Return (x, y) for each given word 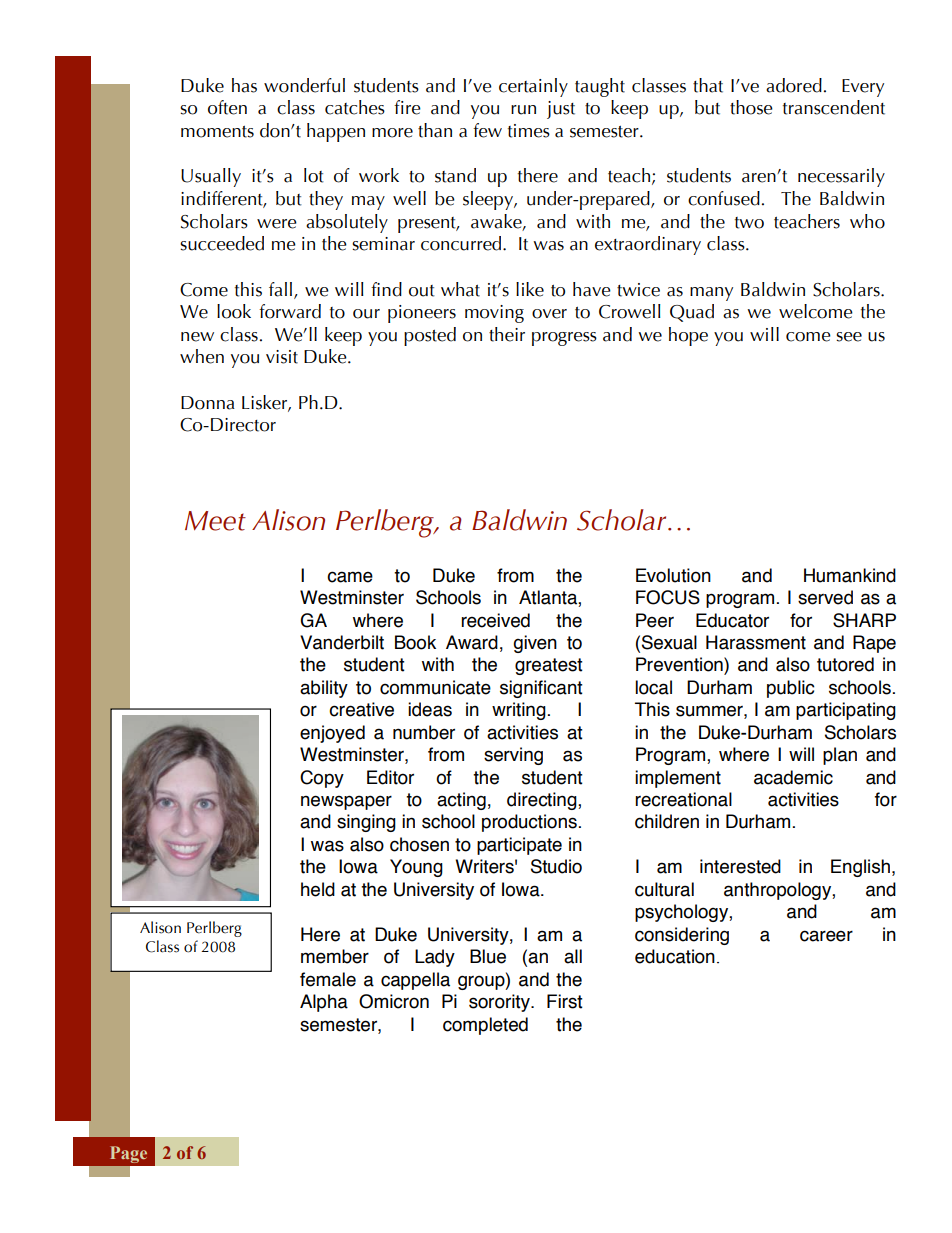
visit (282, 357)
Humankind (850, 575)
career (826, 936)
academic (793, 777)
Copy (322, 779)
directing (543, 801)
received (495, 620)
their (507, 334)
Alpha (324, 1003)
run (523, 110)
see (849, 337)
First (565, 1001)
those (751, 107)
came (350, 577)
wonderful (304, 85)
